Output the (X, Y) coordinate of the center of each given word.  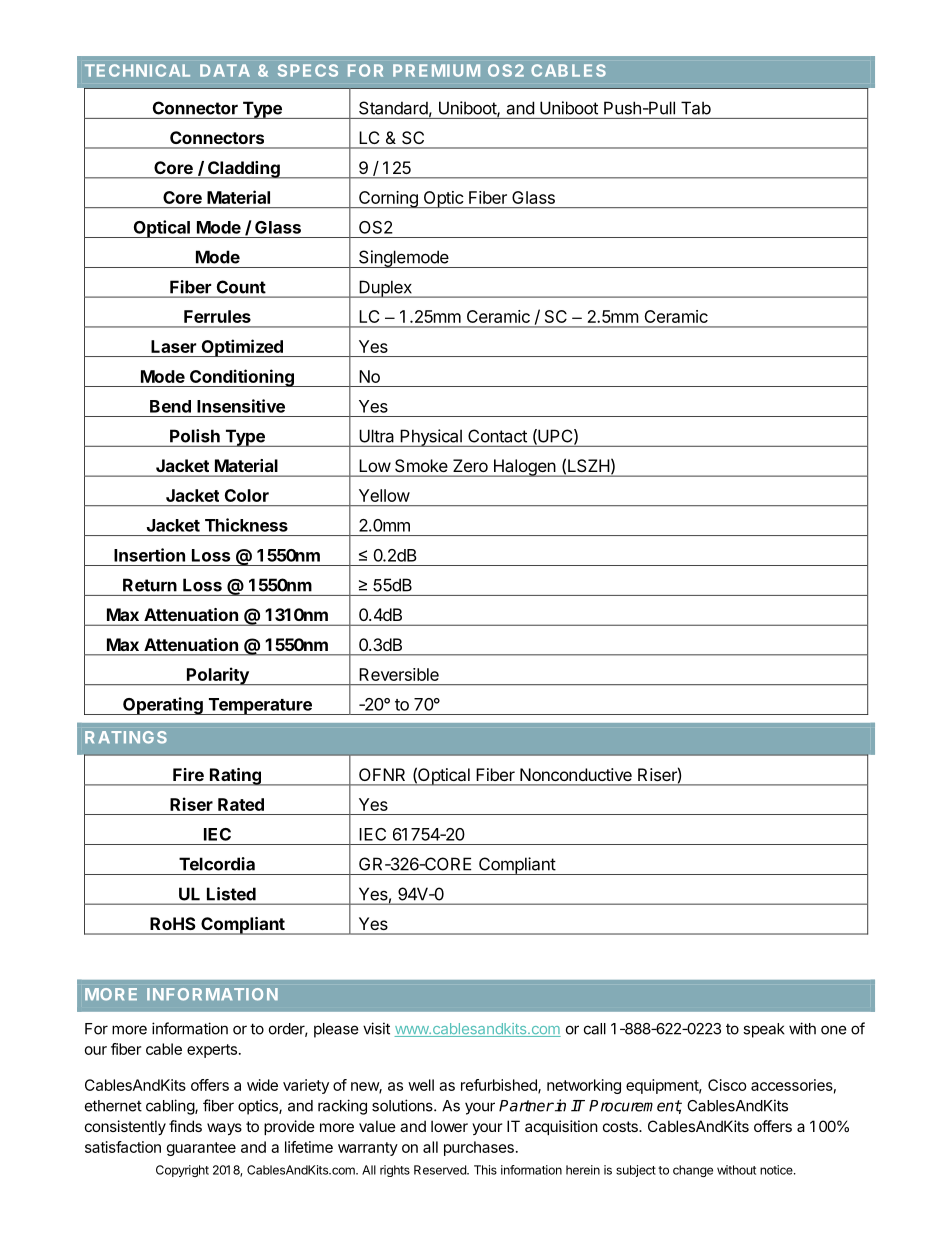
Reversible (399, 674)
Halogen (524, 468)
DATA (225, 70)
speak (764, 1030)
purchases (479, 1148)
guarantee (201, 1149)
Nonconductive (576, 774)
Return (150, 585)
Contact (497, 436)
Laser (173, 346)
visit (376, 1028)
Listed (231, 894)
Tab (696, 108)
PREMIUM (436, 70)
